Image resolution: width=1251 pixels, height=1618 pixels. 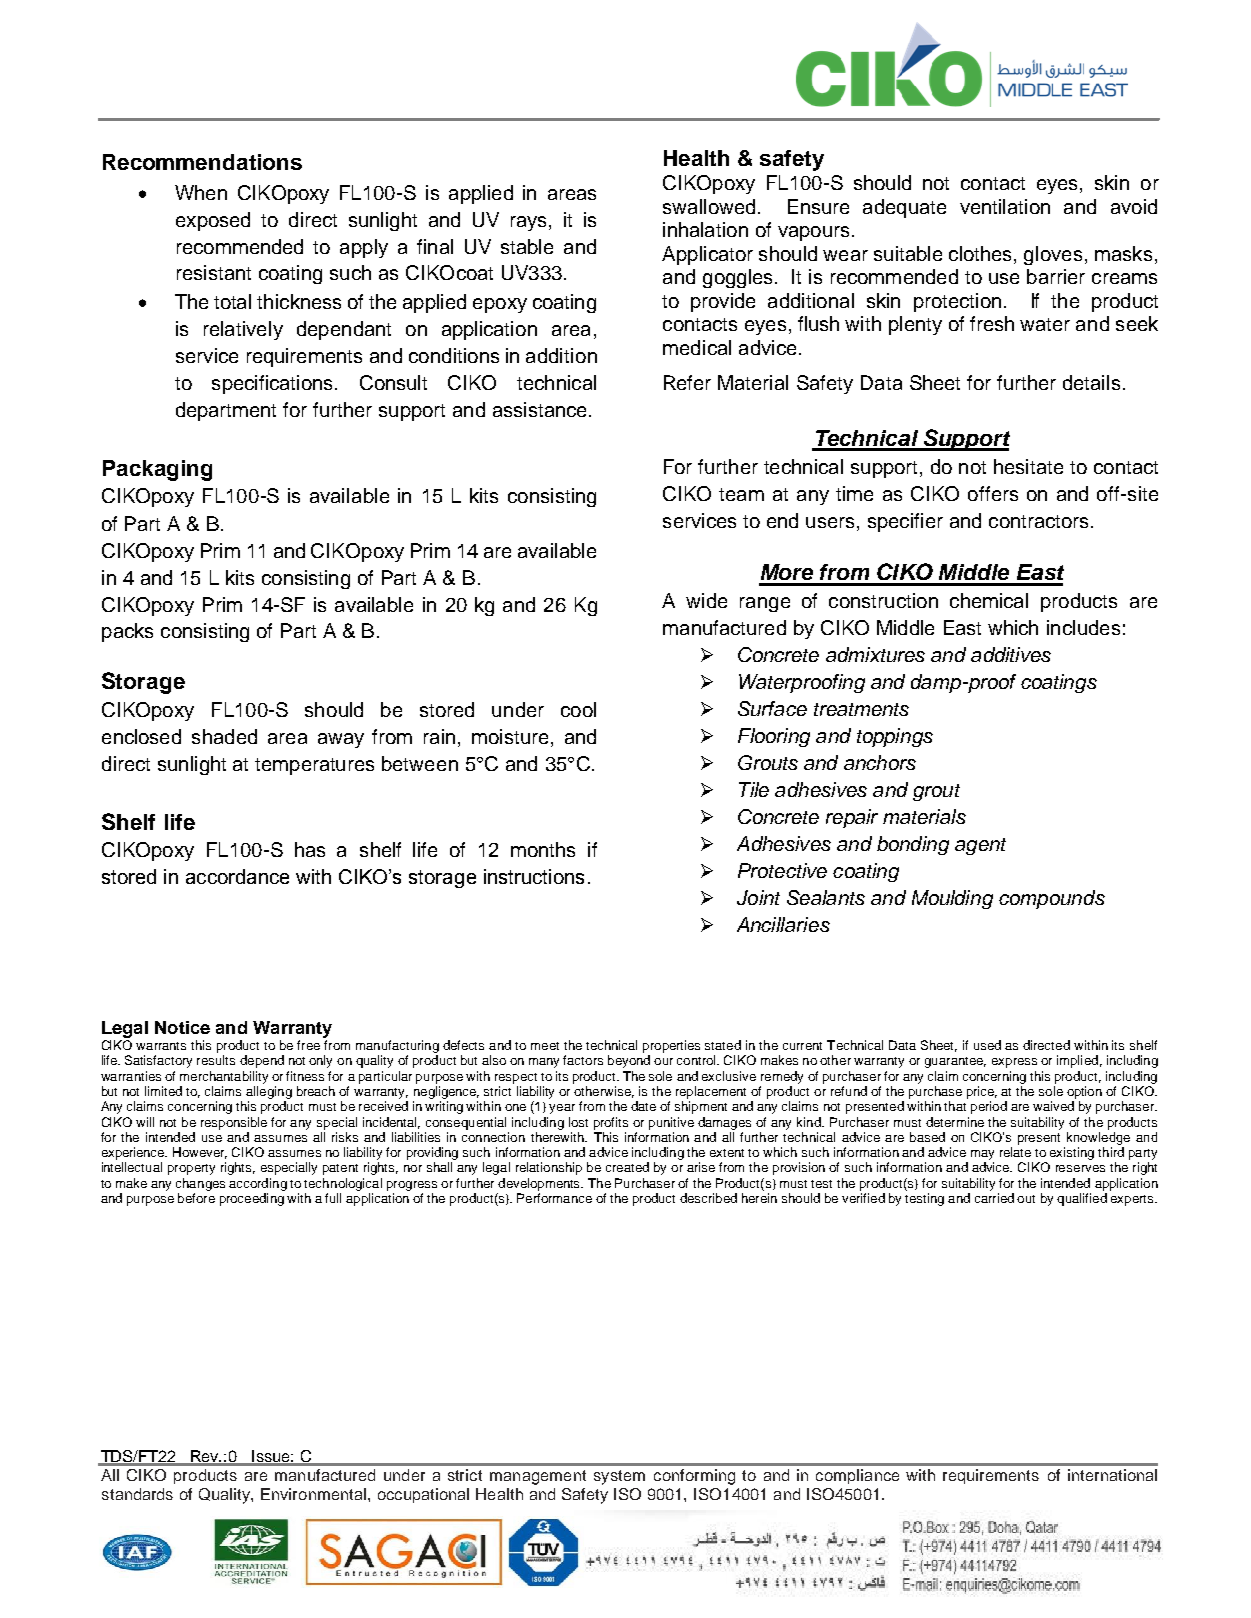 What do you see at coordinates (237, 876) in the screenshot?
I see `accordance` at bounding box center [237, 876].
